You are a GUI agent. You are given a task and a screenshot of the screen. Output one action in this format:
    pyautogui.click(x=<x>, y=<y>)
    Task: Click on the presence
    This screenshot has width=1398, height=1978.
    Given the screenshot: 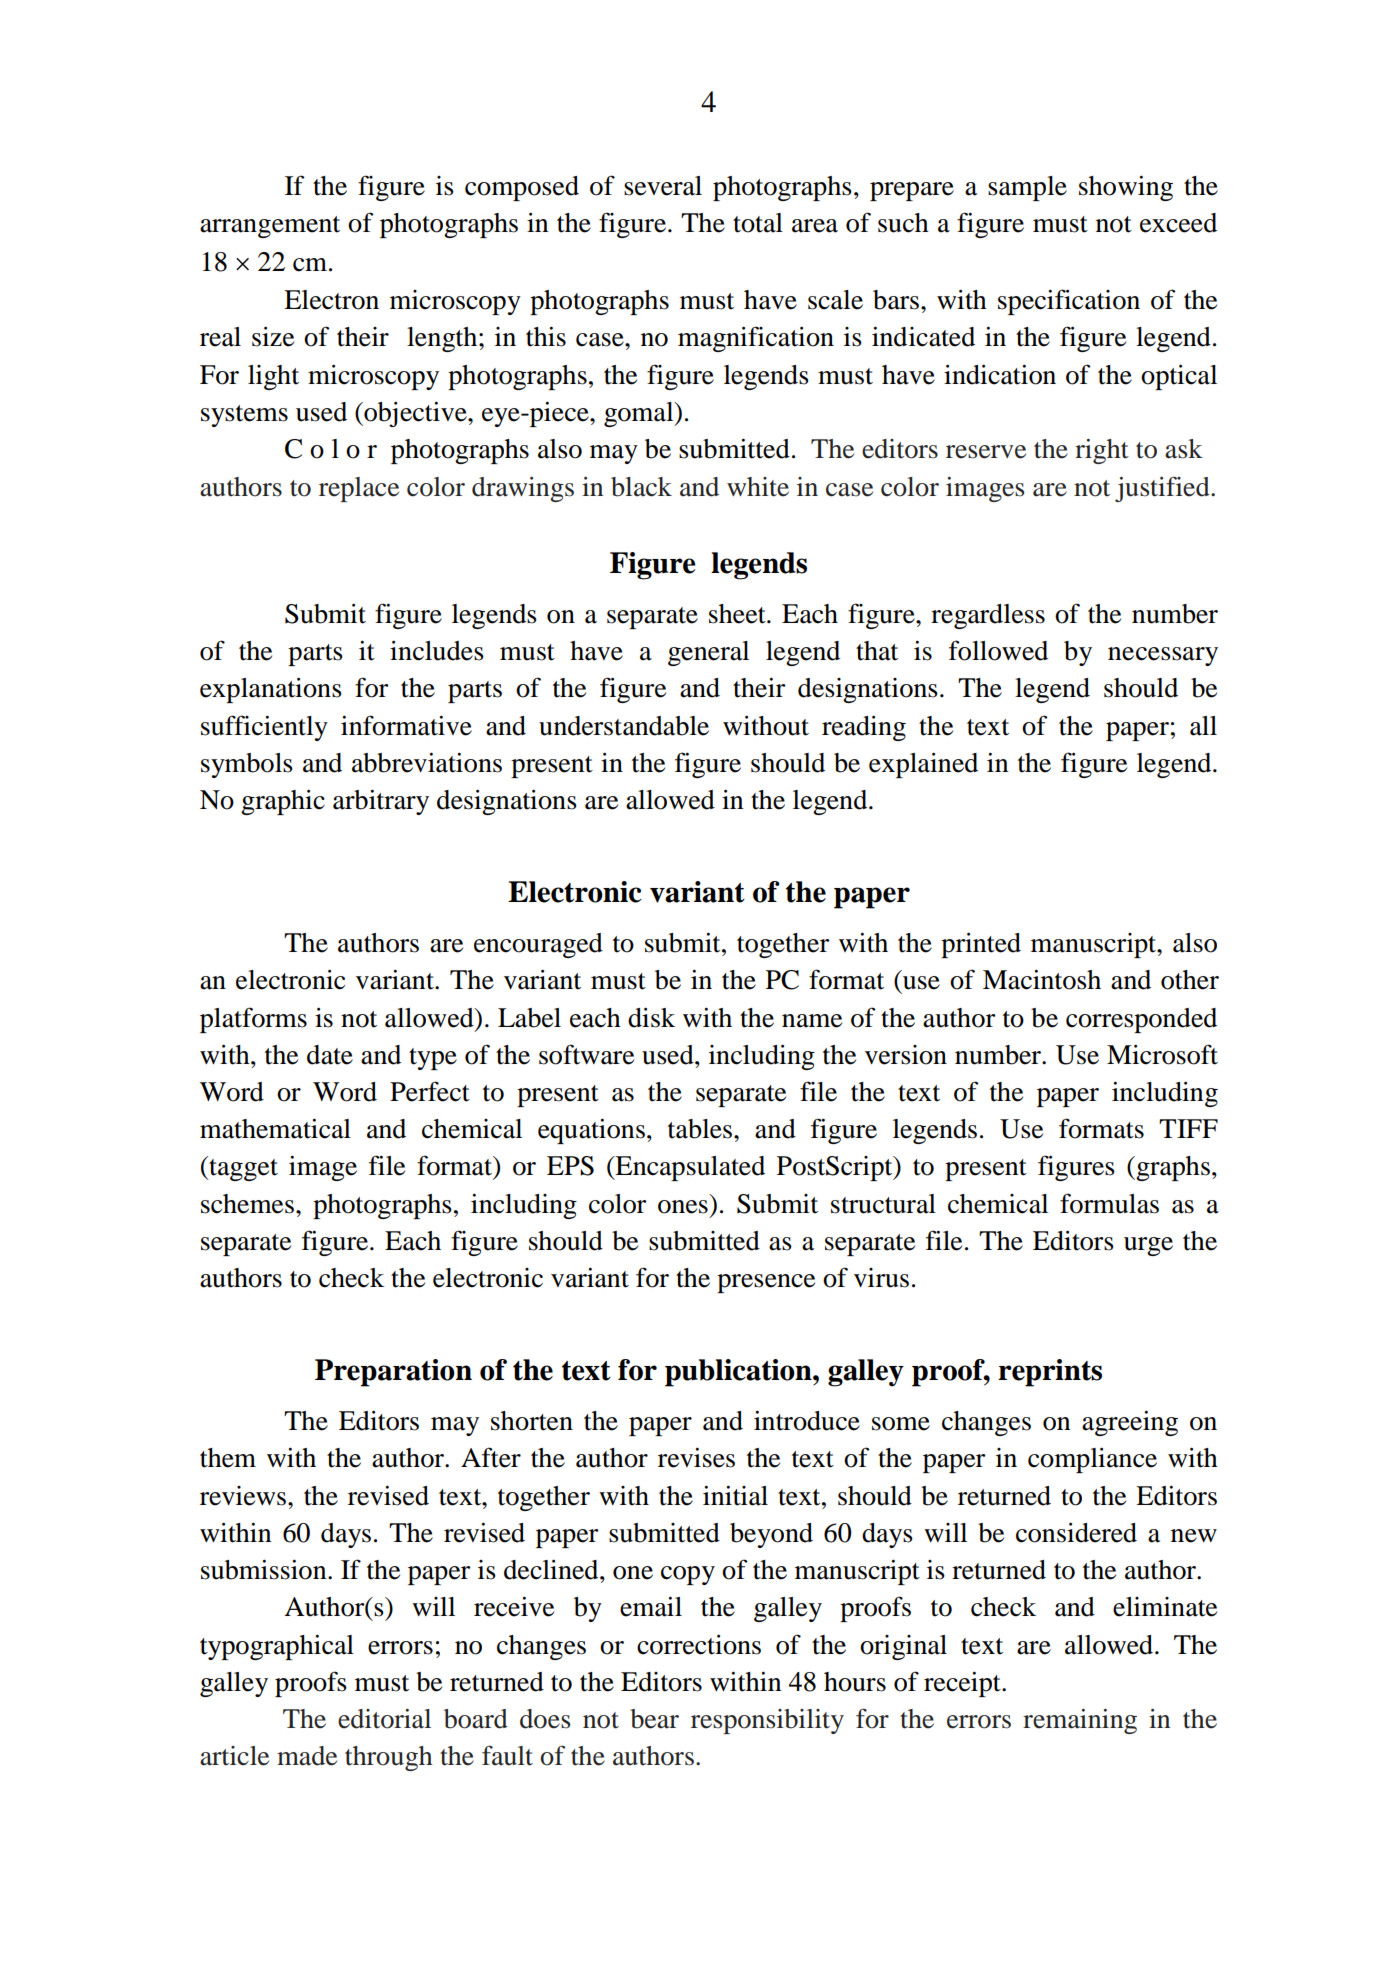 What is the action you would take?
    pyautogui.click(x=766, y=1283)
